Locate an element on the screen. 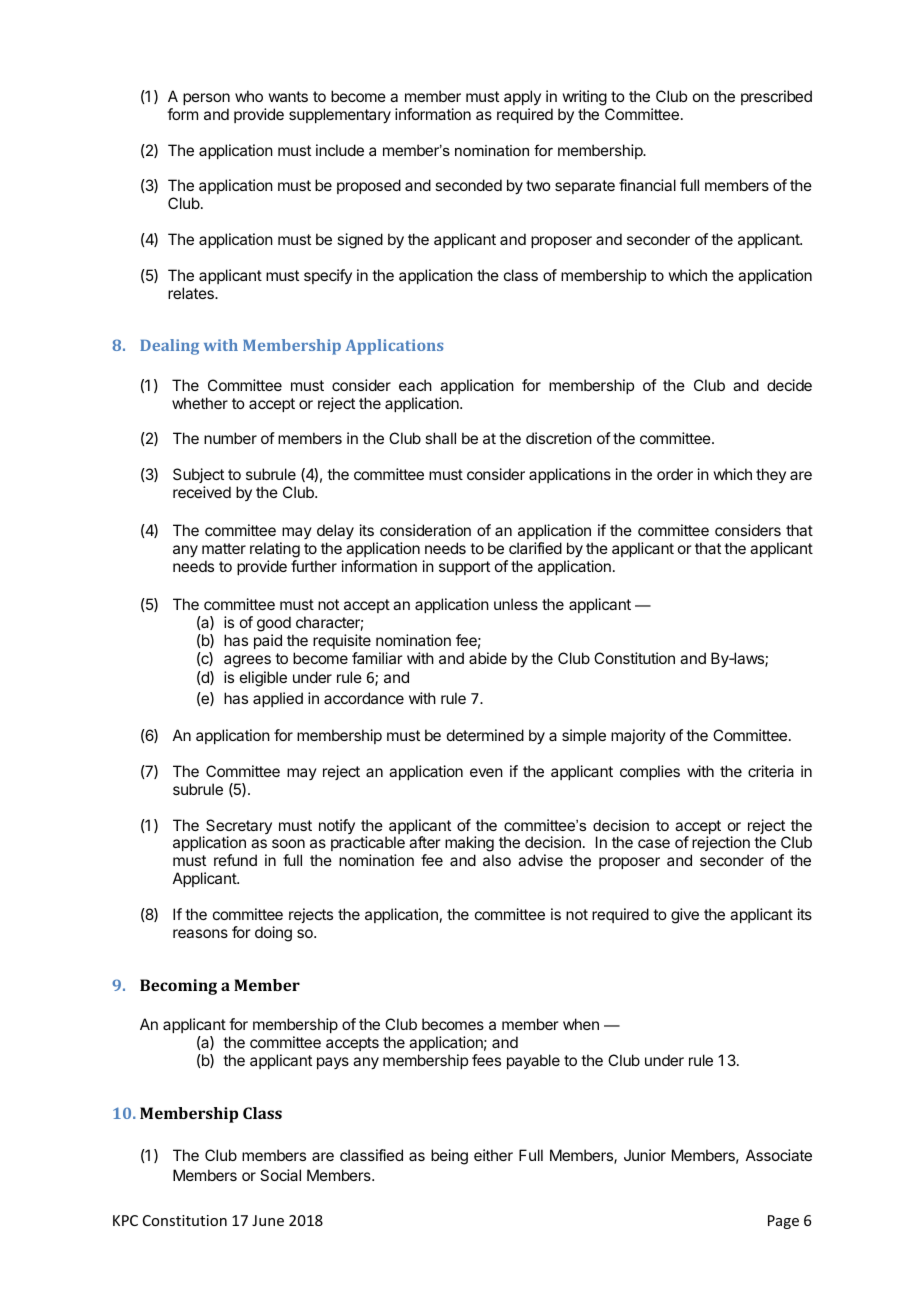 The image size is (924, 1307). prescribed is located at coordinates (776, 97).
